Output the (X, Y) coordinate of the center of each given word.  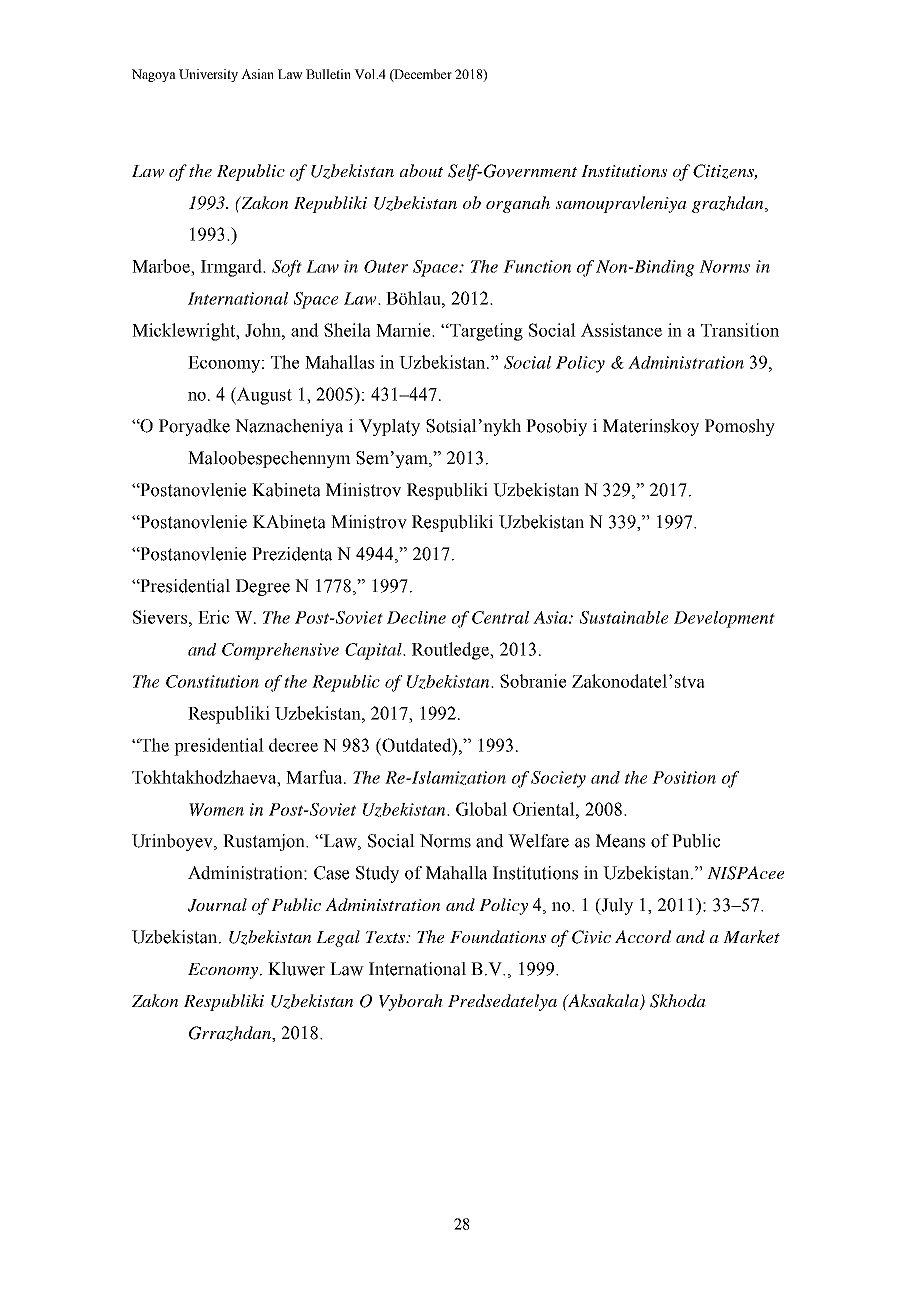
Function (537, 266)
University (208, 75)
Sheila (347, 330)
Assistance (621, 330)
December (422, 75)
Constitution (212, 681)
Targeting (485, 332)
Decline (416, 617)
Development (724, 619)
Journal (217, 905)
